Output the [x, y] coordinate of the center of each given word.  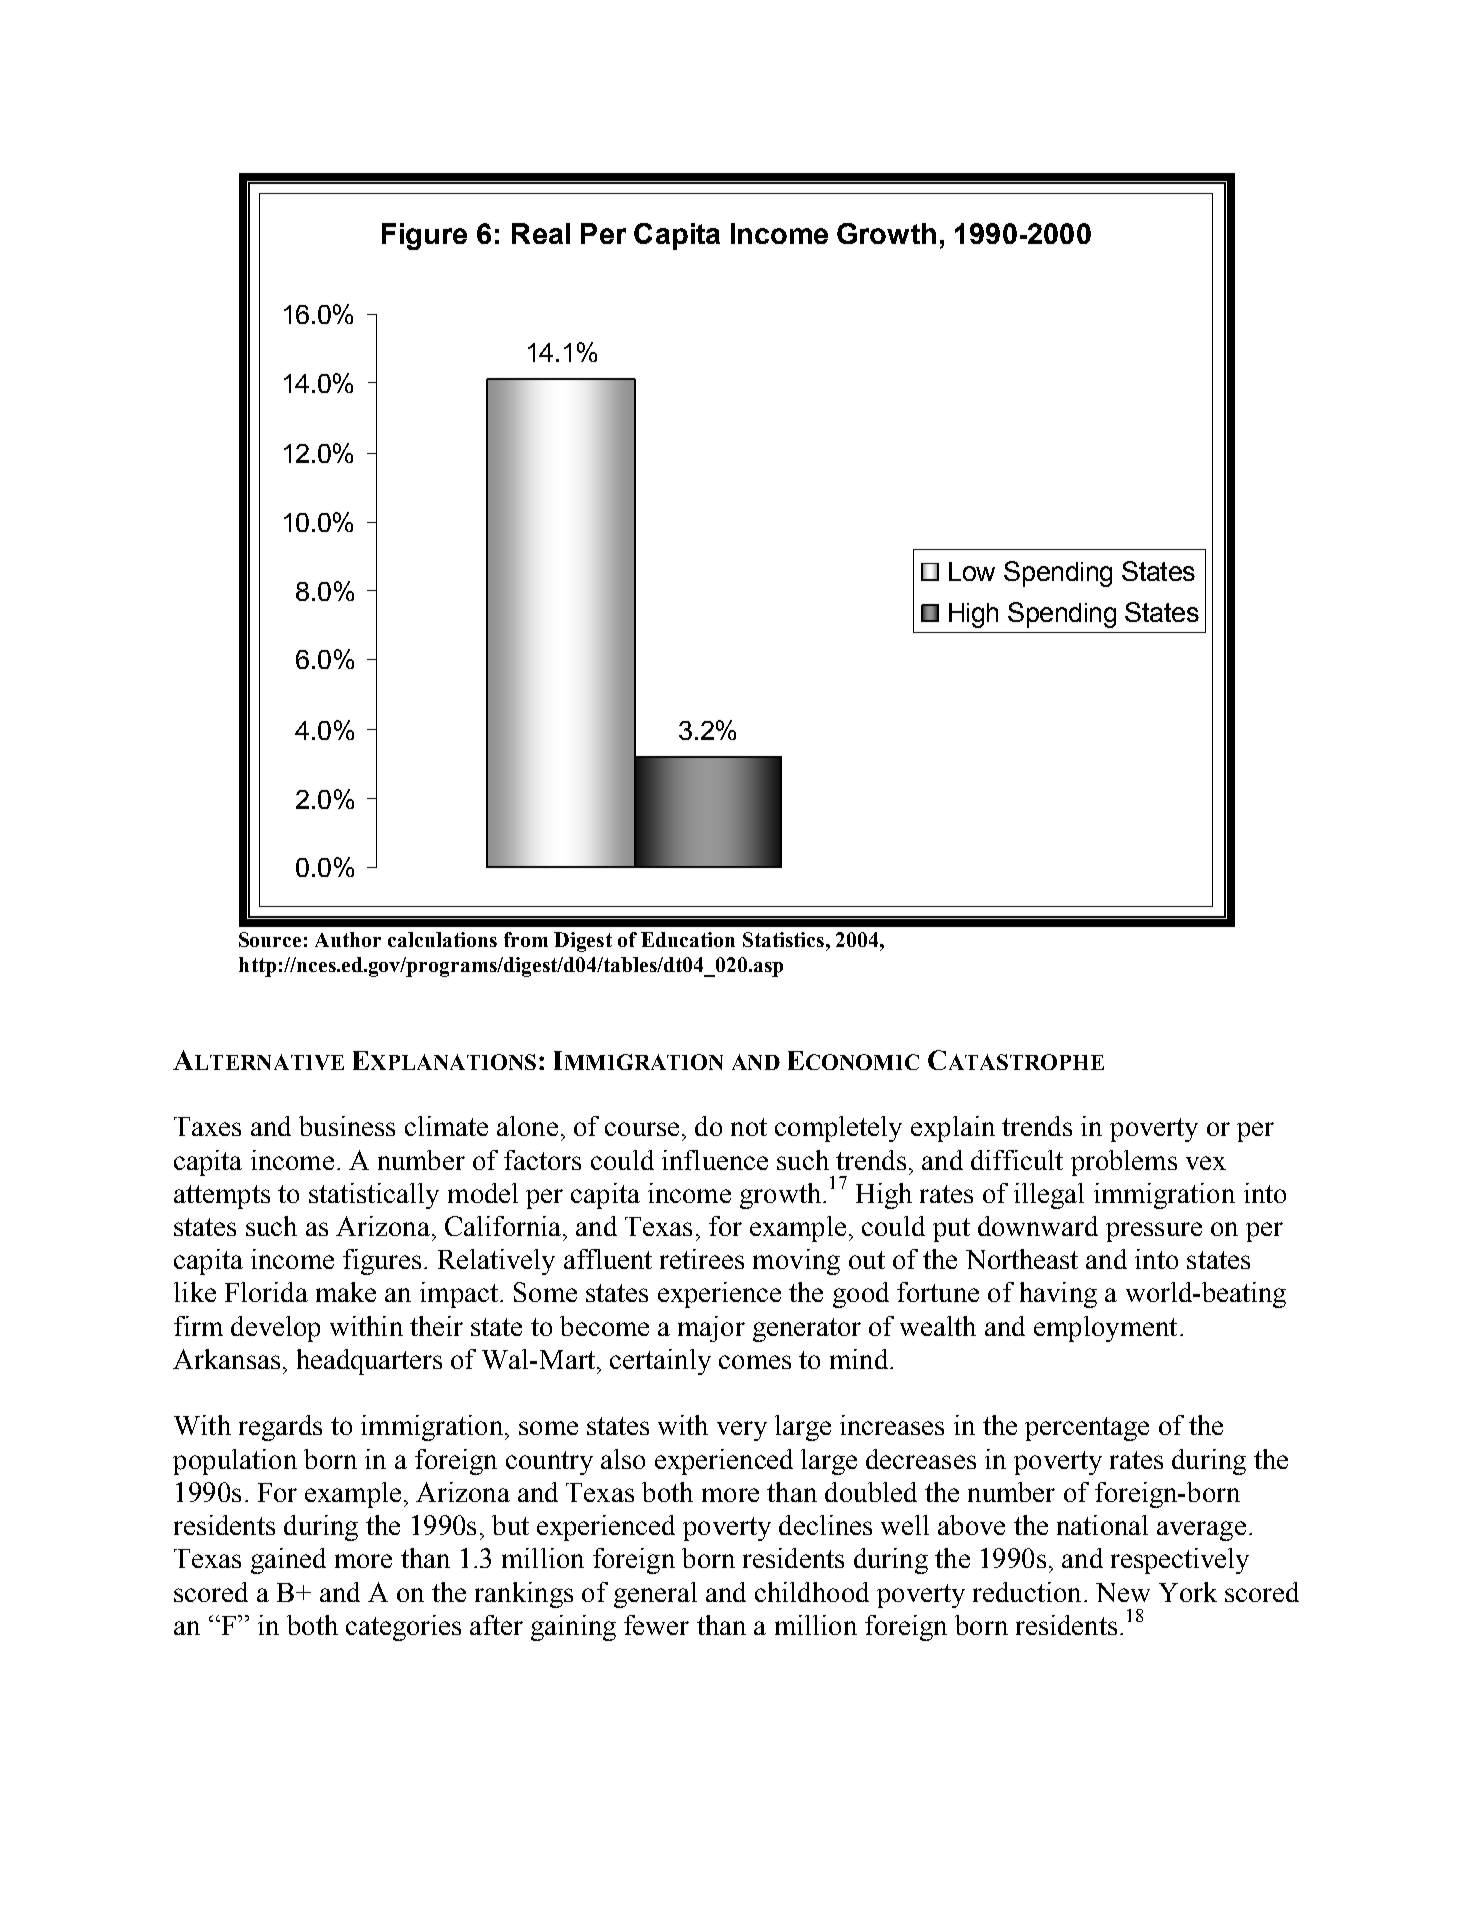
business [347, 1126]
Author [348, 939]
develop [275, 1329]
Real [541, 233]
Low [972, 571]
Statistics [783, 939]
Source [270, 939]
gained [288, 1561]
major [711, 1329]
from [526, 939]
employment [1105, 1329]
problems [1124, 1163]
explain [953, 1129]
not [749, 1127]
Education [688, 939]
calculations [442, 939]
